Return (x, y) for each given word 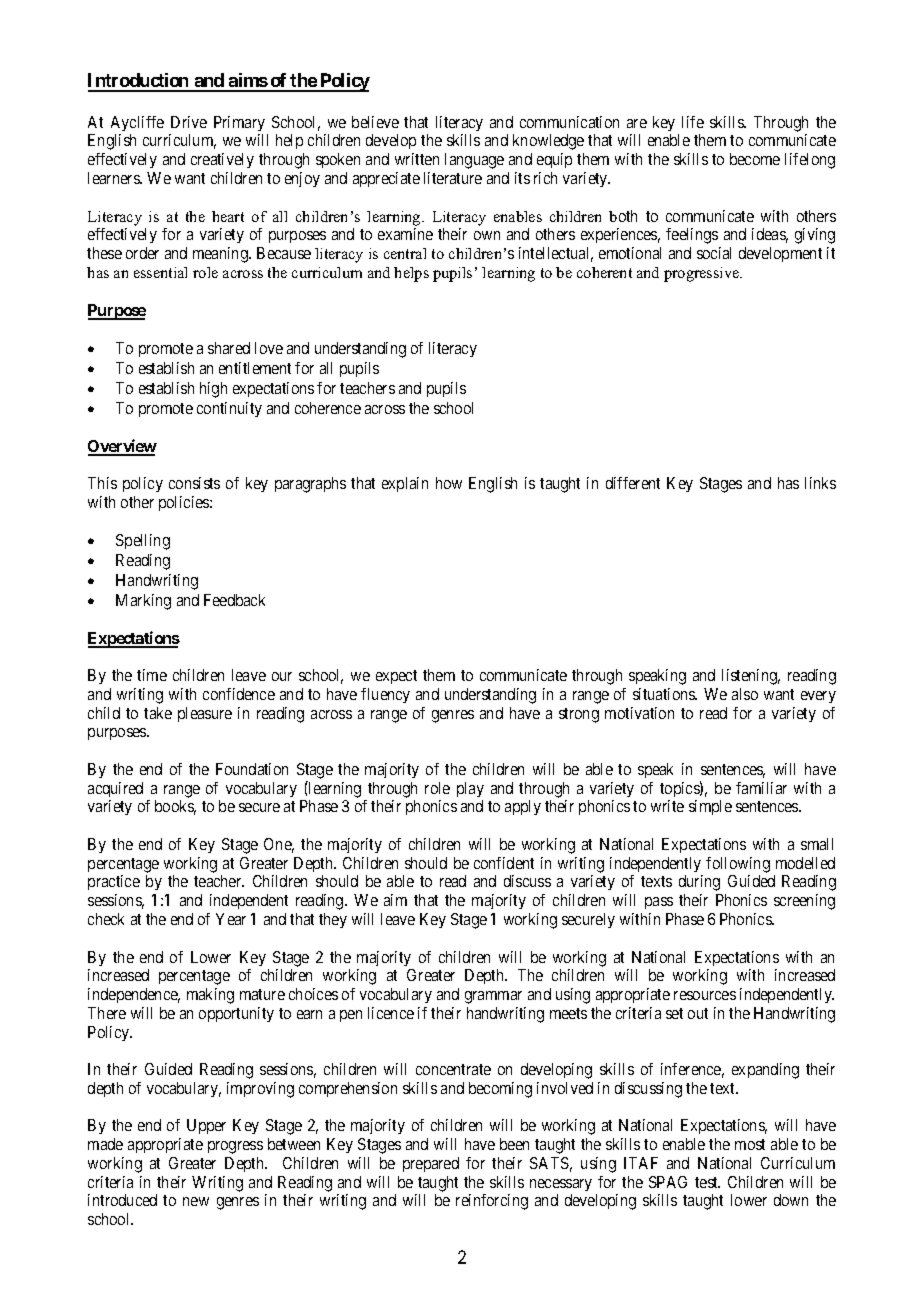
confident (504, 863)
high (213, 390)
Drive (189, 122)
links (820, 483)
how (449, 483)
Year (231, 919)
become (755, 159)
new (196, 1201)
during (699, 883)
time (152, 675)
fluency (385, 695)
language (474, 161)
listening (751, 677)
